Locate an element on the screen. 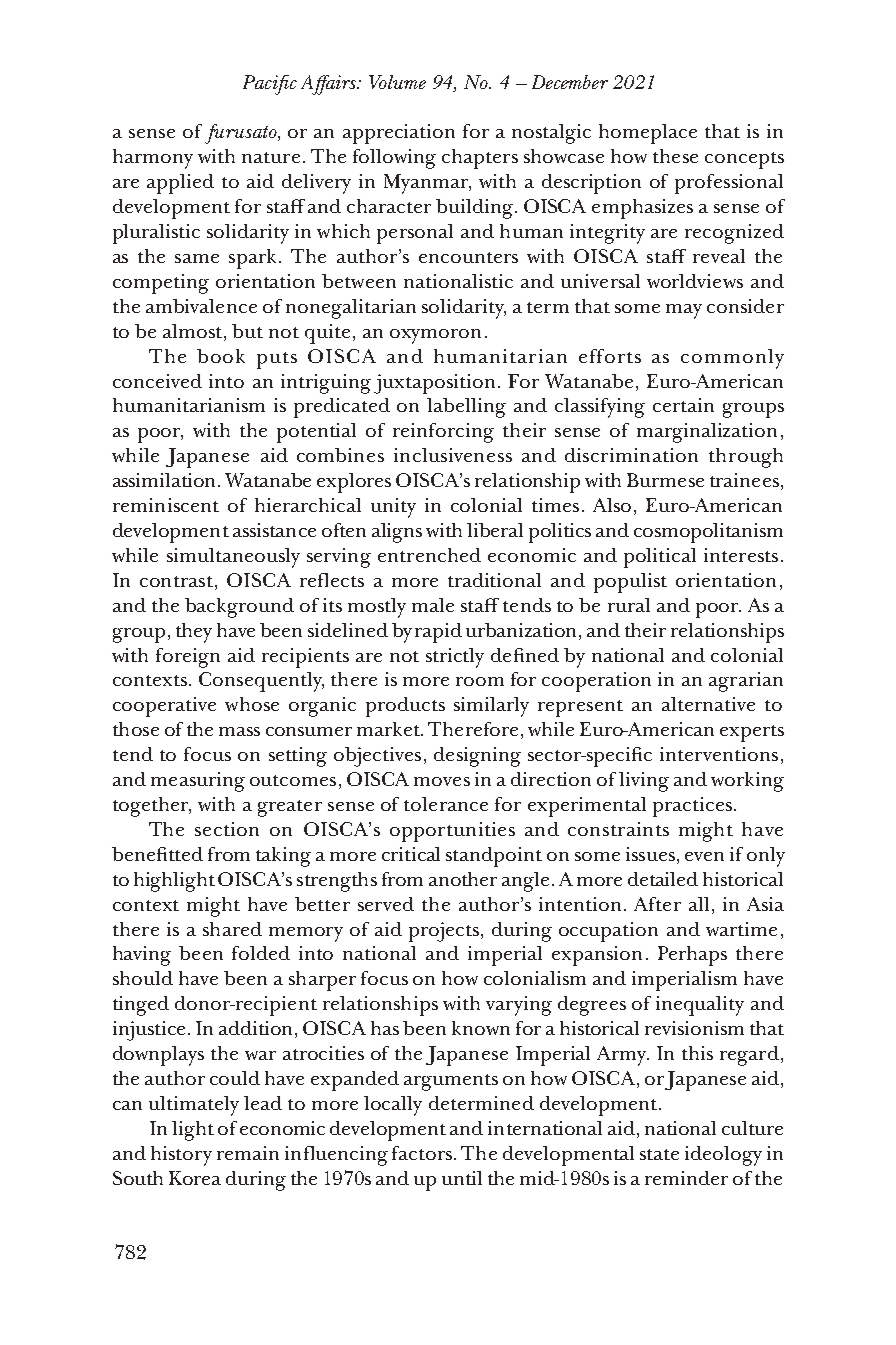  state is located at coordinates (659, 1154).
